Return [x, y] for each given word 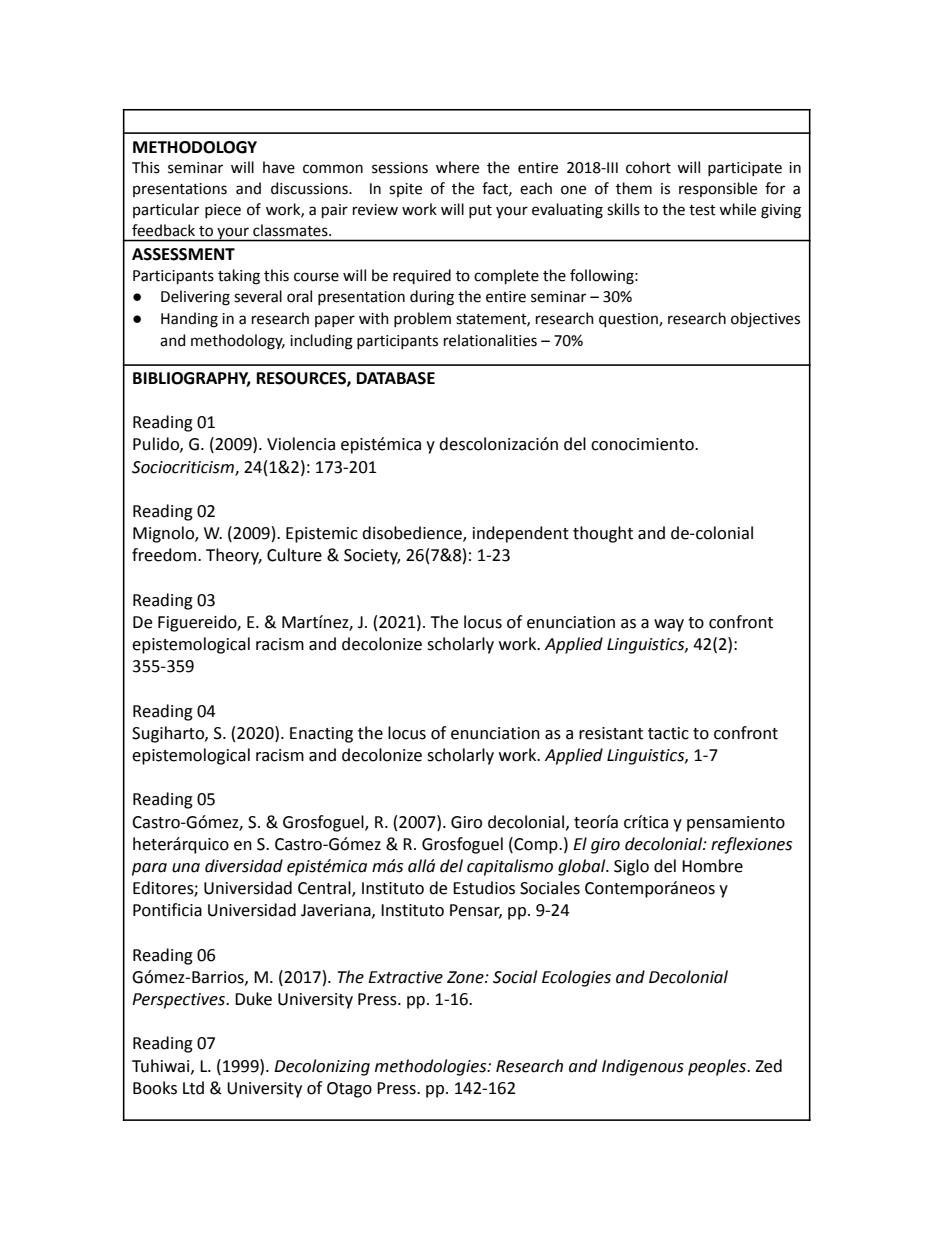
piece [223, 211]
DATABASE [396, 378]
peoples [718, 1067]
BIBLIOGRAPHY [192, 379]
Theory [234, 556]
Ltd [193, 1088]
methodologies [432, 1067]
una [186, 868]
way [669, 625]
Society [372, 557]
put [480, 211]
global [583, 867]
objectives [765, 319]
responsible [718, 189]
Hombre [712, 866]
